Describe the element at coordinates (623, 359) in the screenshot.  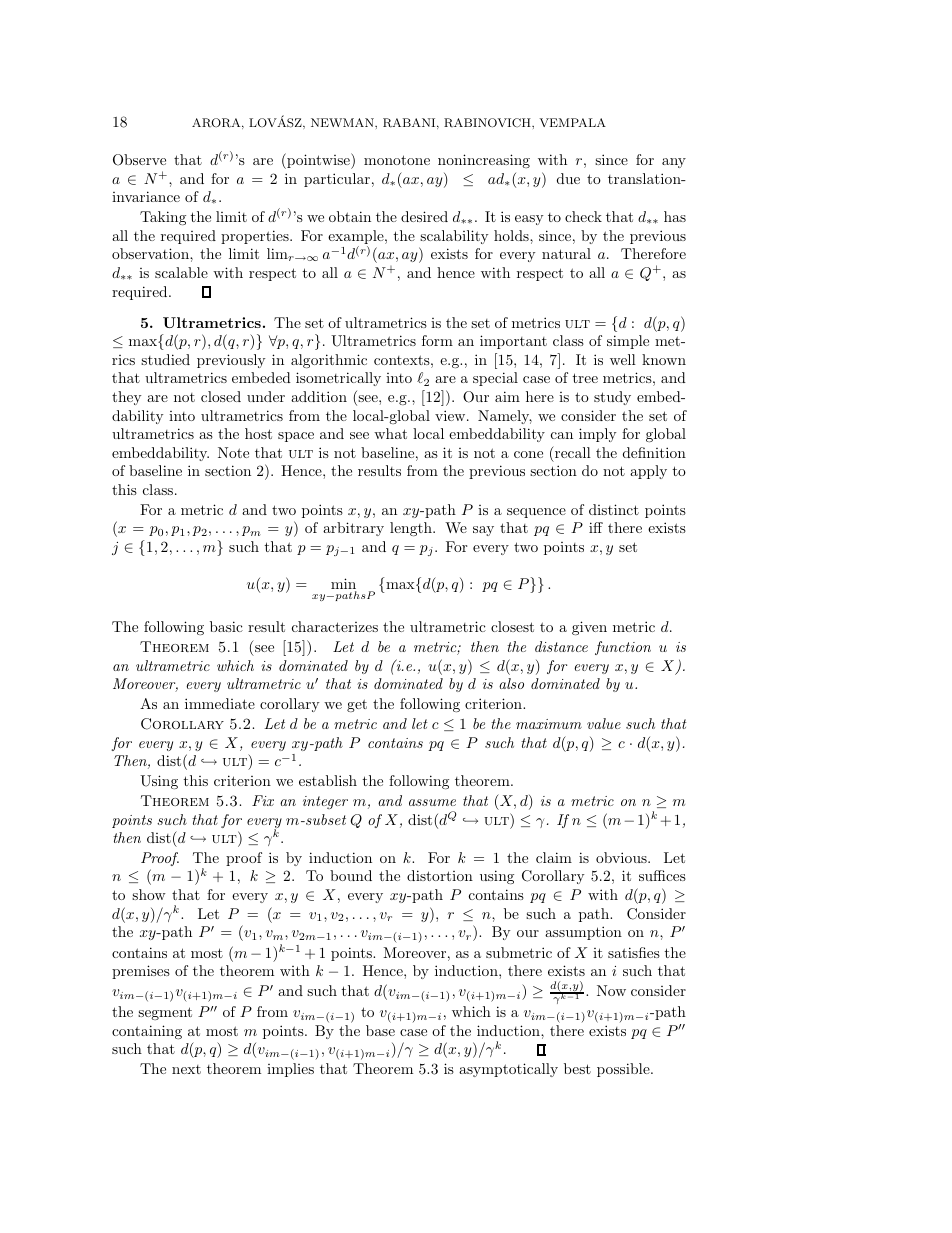
I see `well` at that location.
